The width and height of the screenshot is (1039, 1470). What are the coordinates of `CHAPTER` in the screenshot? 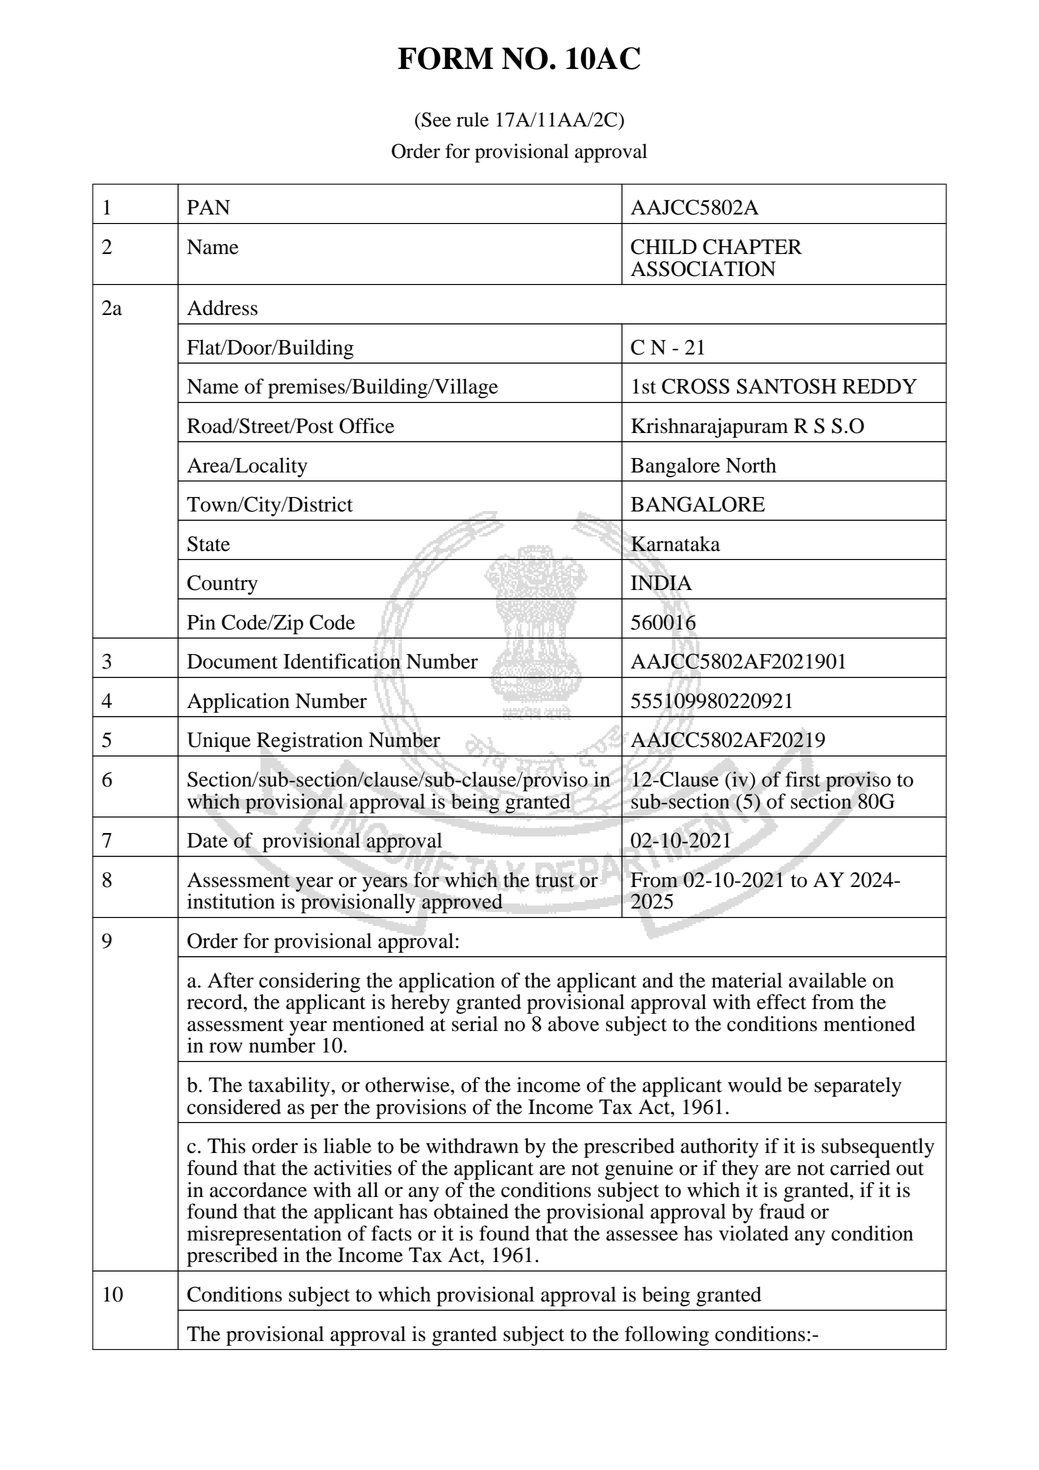 It's located at (752, 247).
